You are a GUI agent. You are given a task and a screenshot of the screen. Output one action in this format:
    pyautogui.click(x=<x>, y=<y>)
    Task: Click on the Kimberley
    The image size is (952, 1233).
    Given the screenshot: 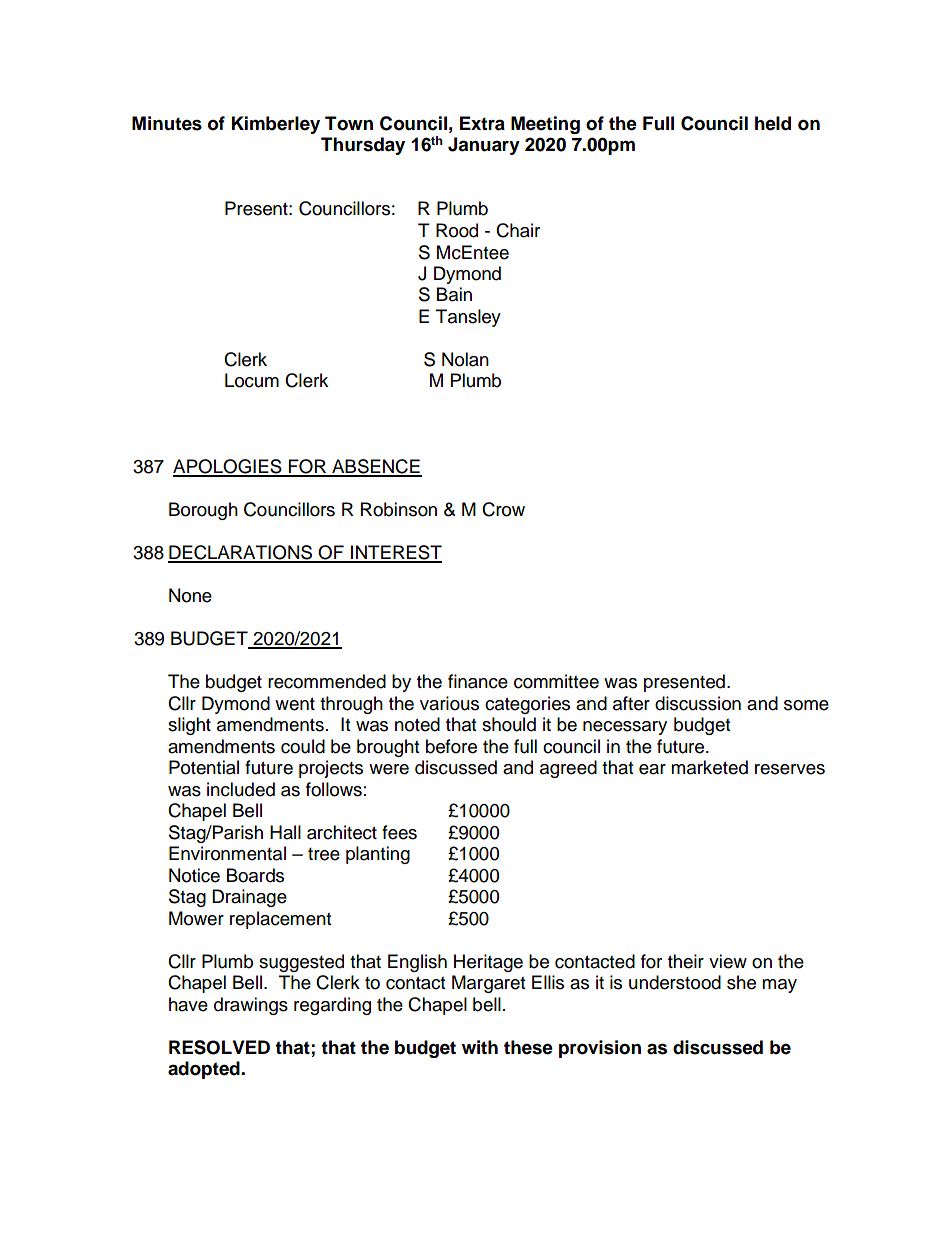 What is the action you would take?
    pyautogui.click(x=276, y=125)
